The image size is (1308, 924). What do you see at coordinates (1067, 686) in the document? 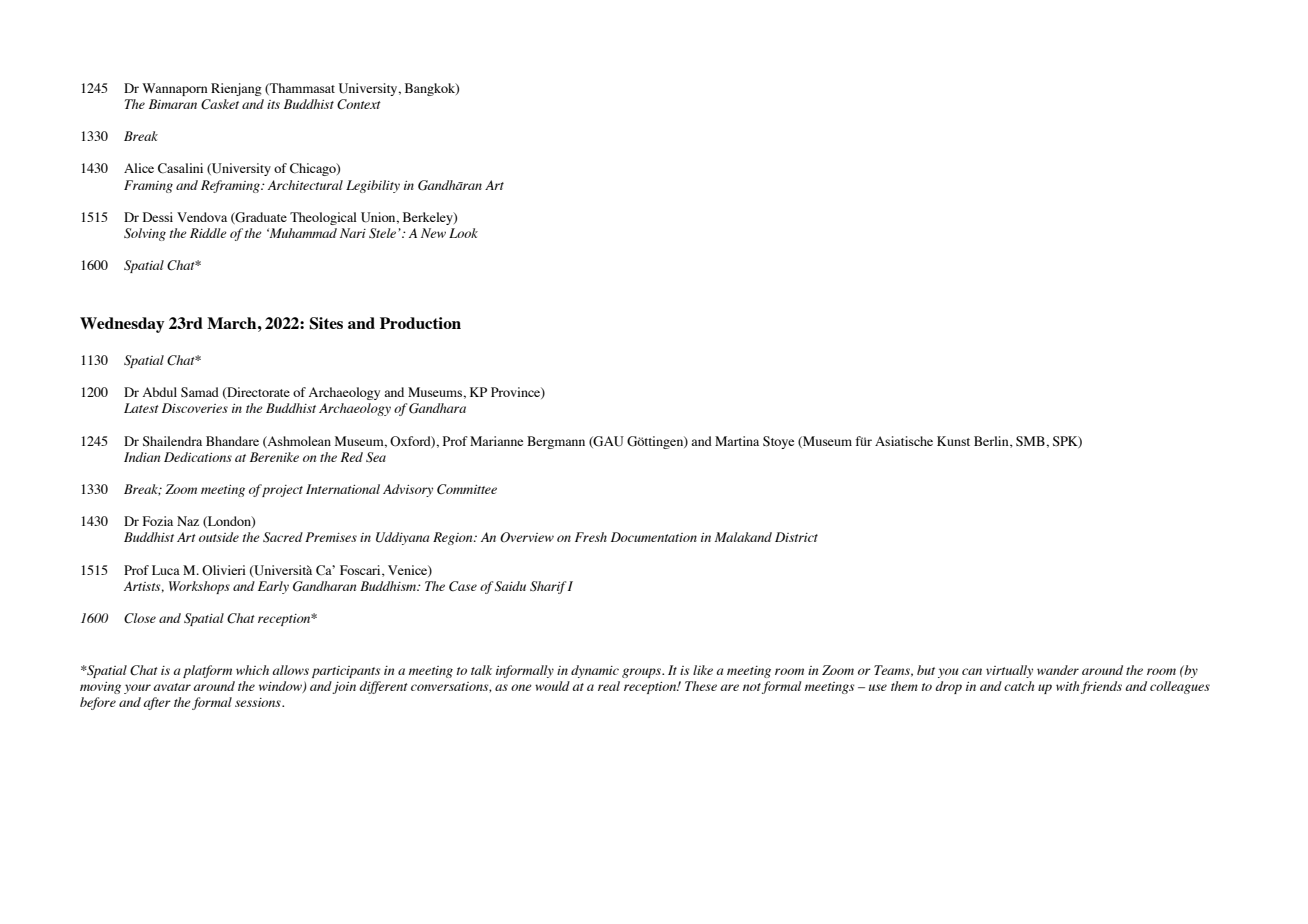
I see `with` at bounding box center [1067, 686].
